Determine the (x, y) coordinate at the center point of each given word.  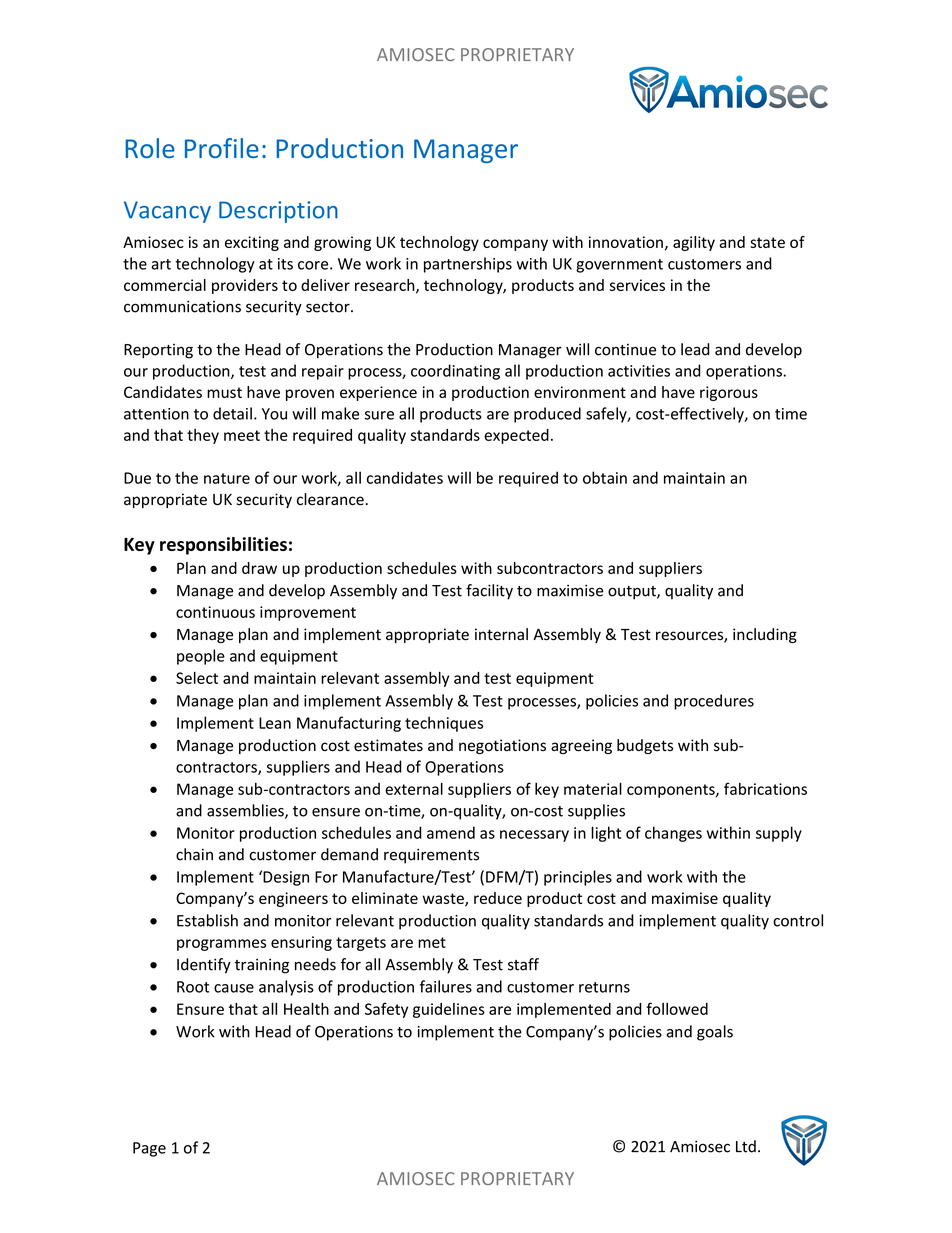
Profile (222, 148)
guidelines (449, 1010)
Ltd (746, 1146)
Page (149, 1149)
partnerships (468, 265)
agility (694, 243)
